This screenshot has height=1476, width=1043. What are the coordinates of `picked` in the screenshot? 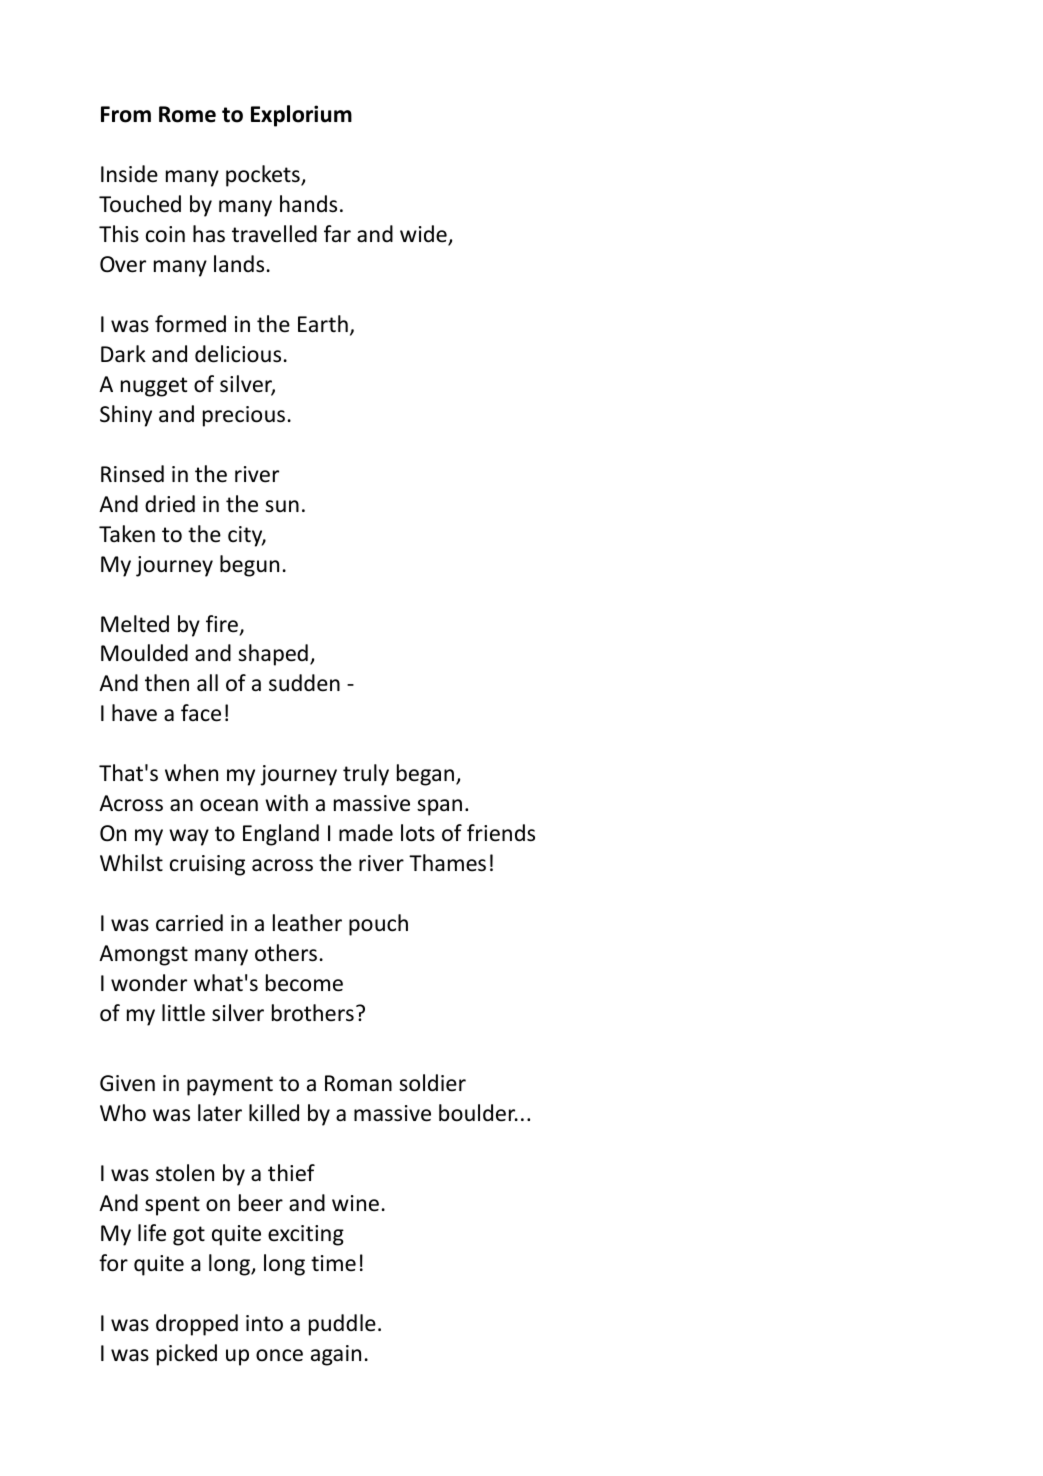 It's located at (187, 1355).
